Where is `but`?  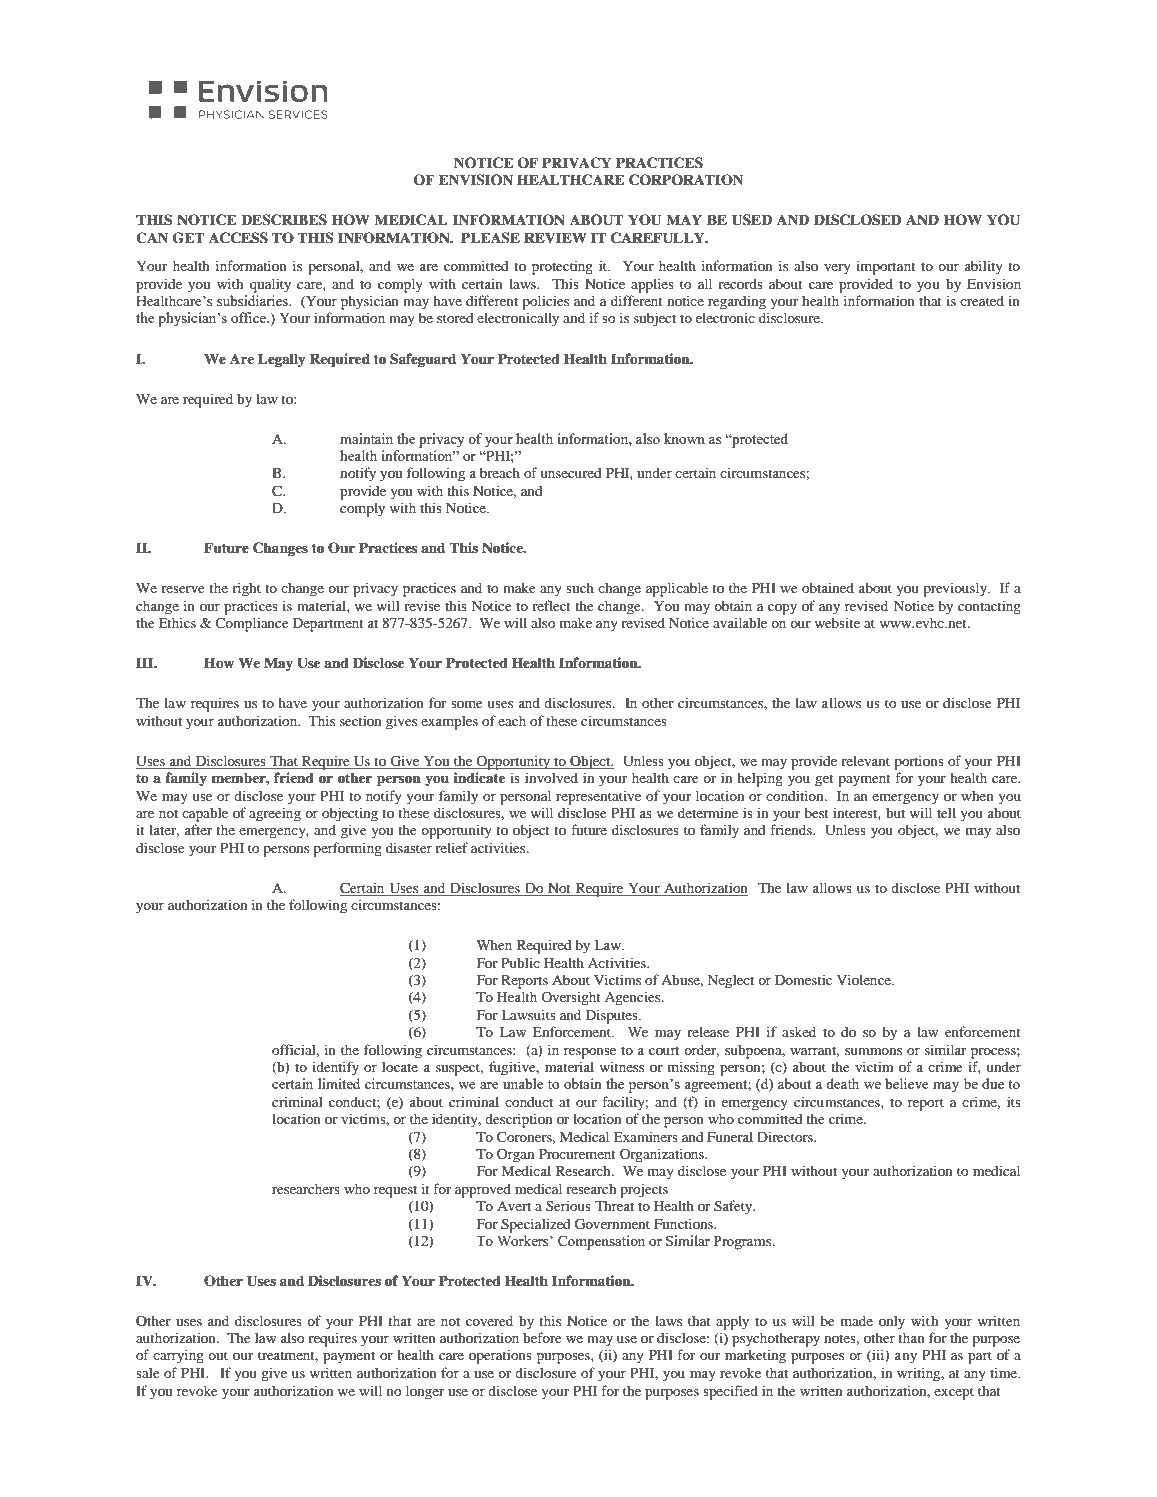 but is located at coordinates (895, 813).
